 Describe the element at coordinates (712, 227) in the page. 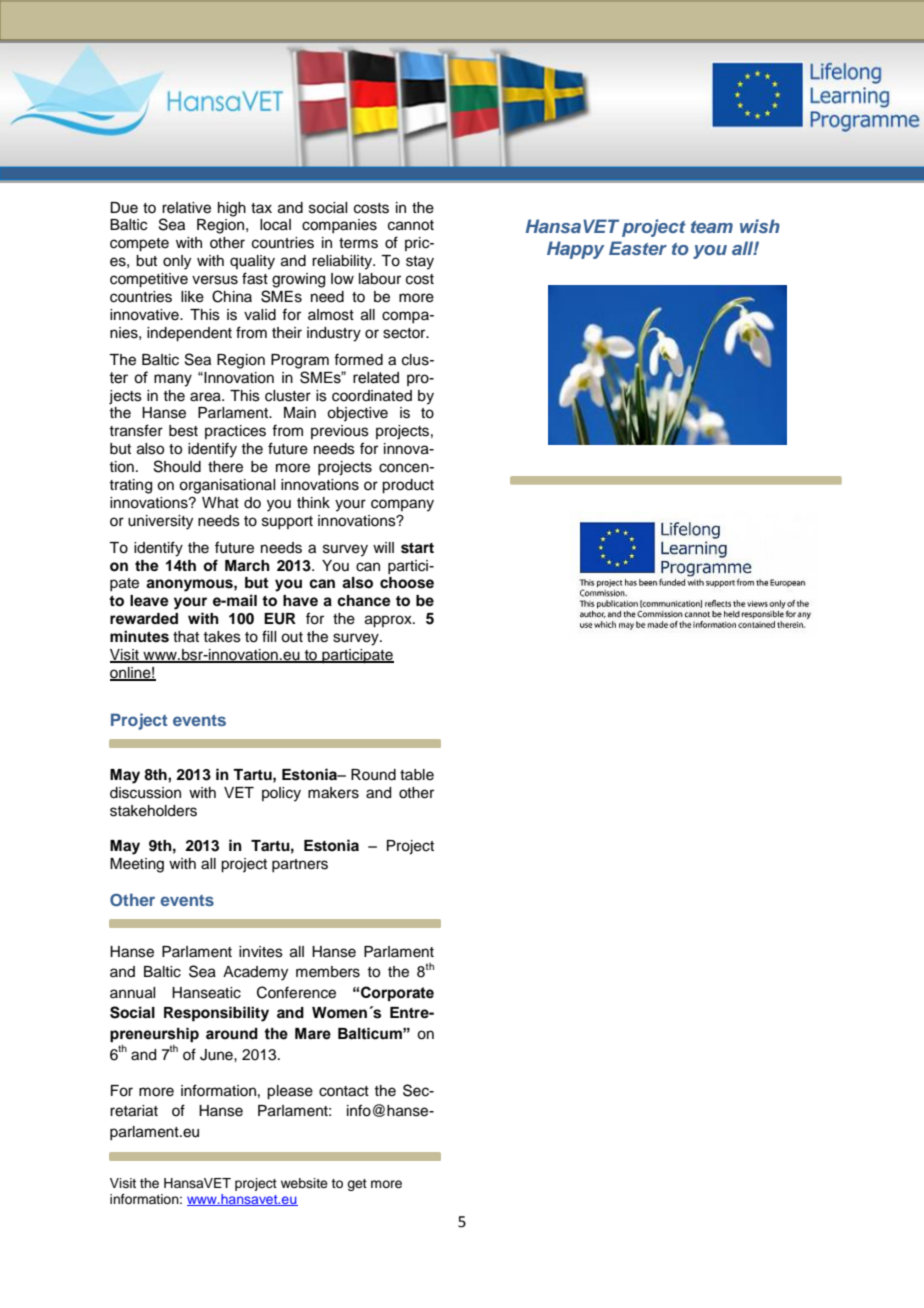

I see `team` at that location.
